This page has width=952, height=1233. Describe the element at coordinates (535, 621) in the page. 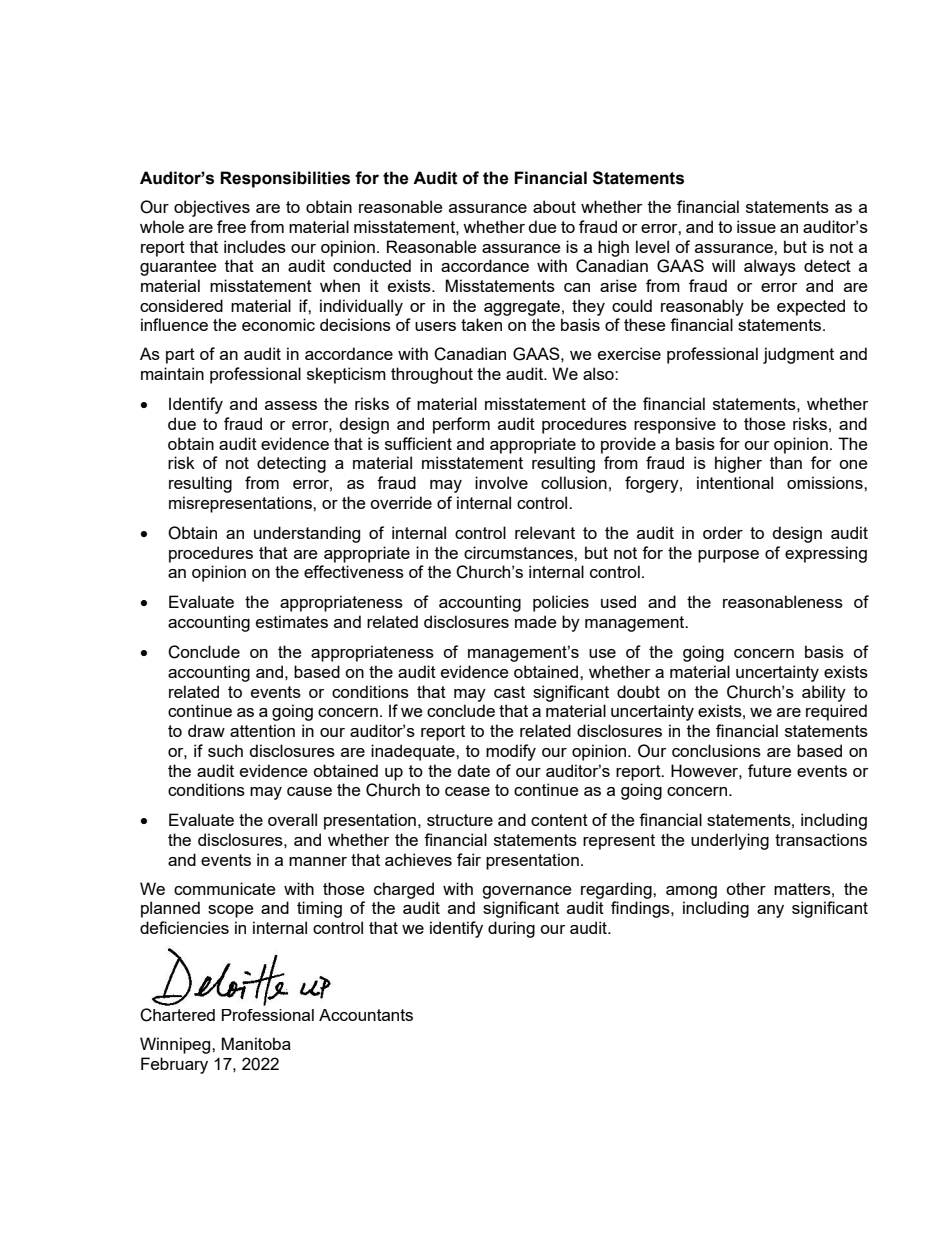

I see `made` at that location.
